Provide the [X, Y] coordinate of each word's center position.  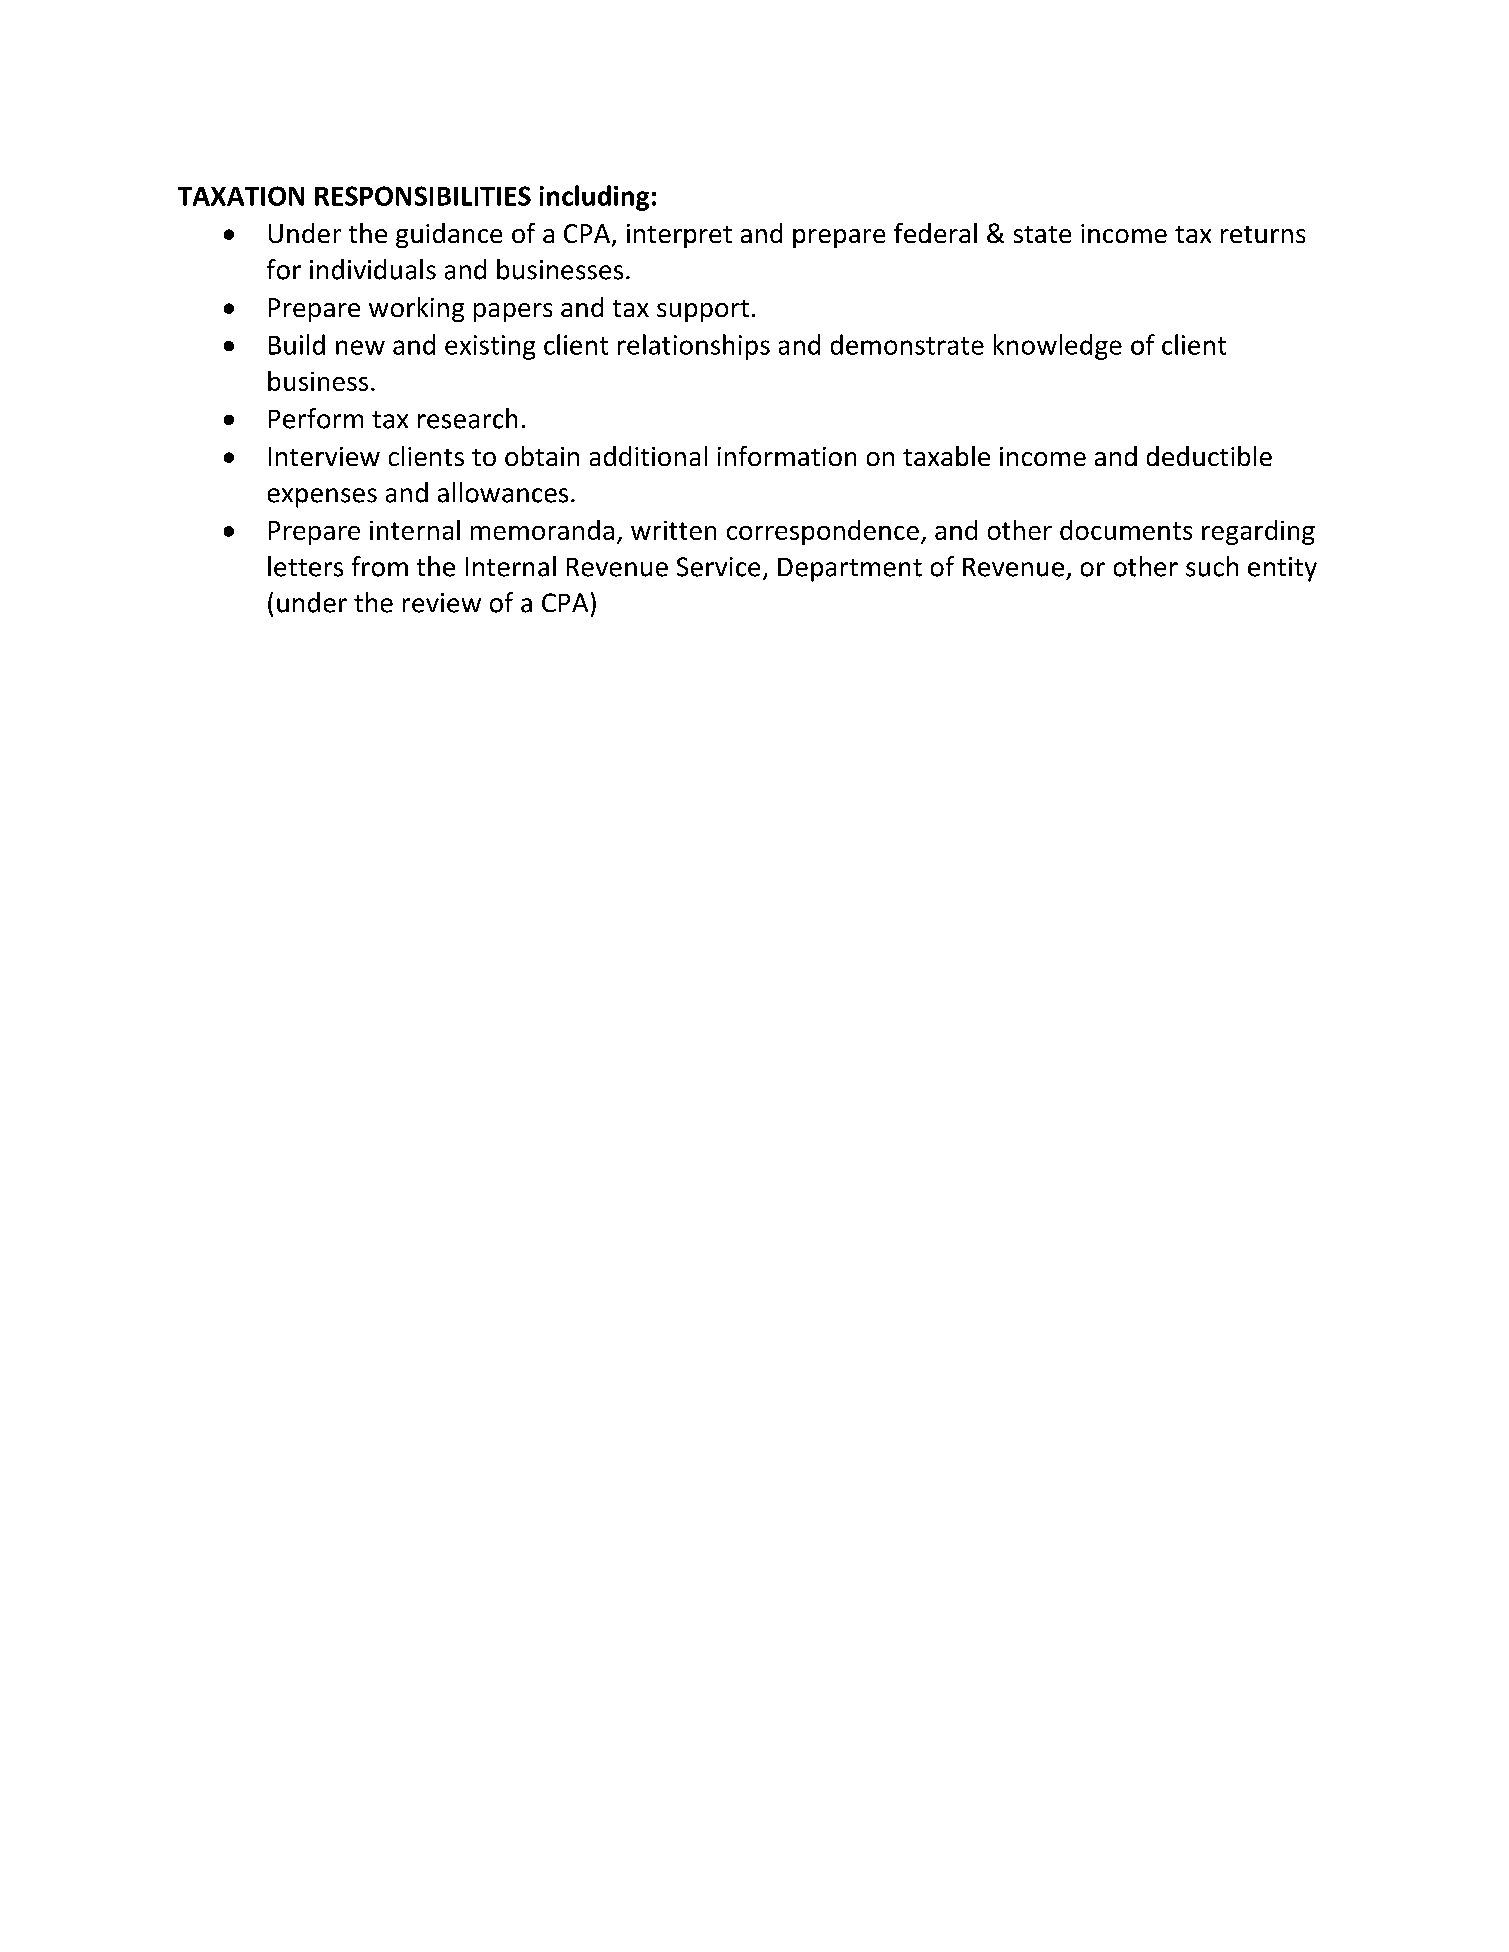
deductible [1209, 456]
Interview [324, 456]
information [787, 456]
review [442, 603]
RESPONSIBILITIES [423, 196]
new [360, 347]
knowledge [1058, 347]
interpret [679, 236]
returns [1263, 234]
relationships [694, 347]
